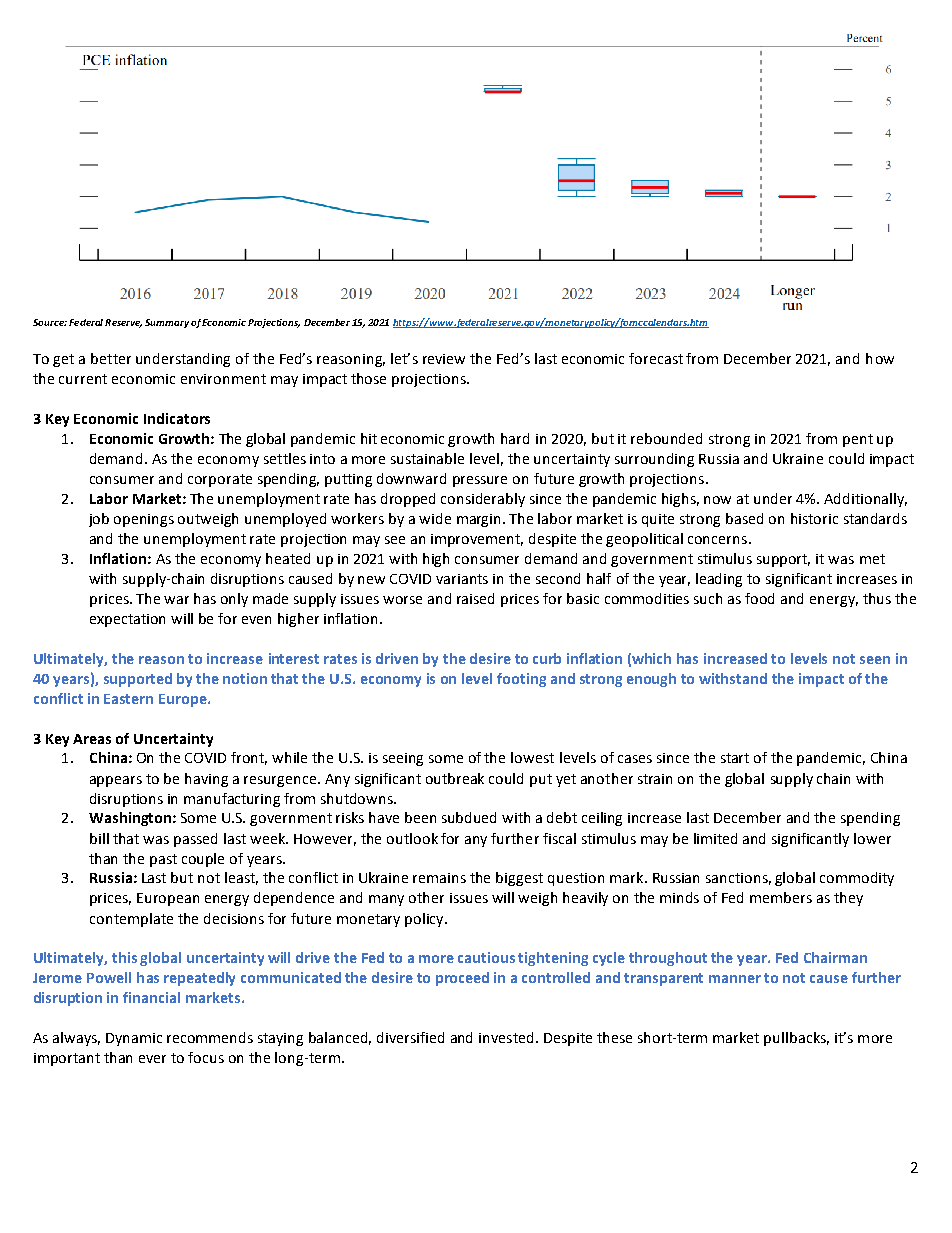 This image has height=1233, width=952. What do you see at coordinates (167, 323) in the image?
I see `Summary` at bounding box center [167, 323].
